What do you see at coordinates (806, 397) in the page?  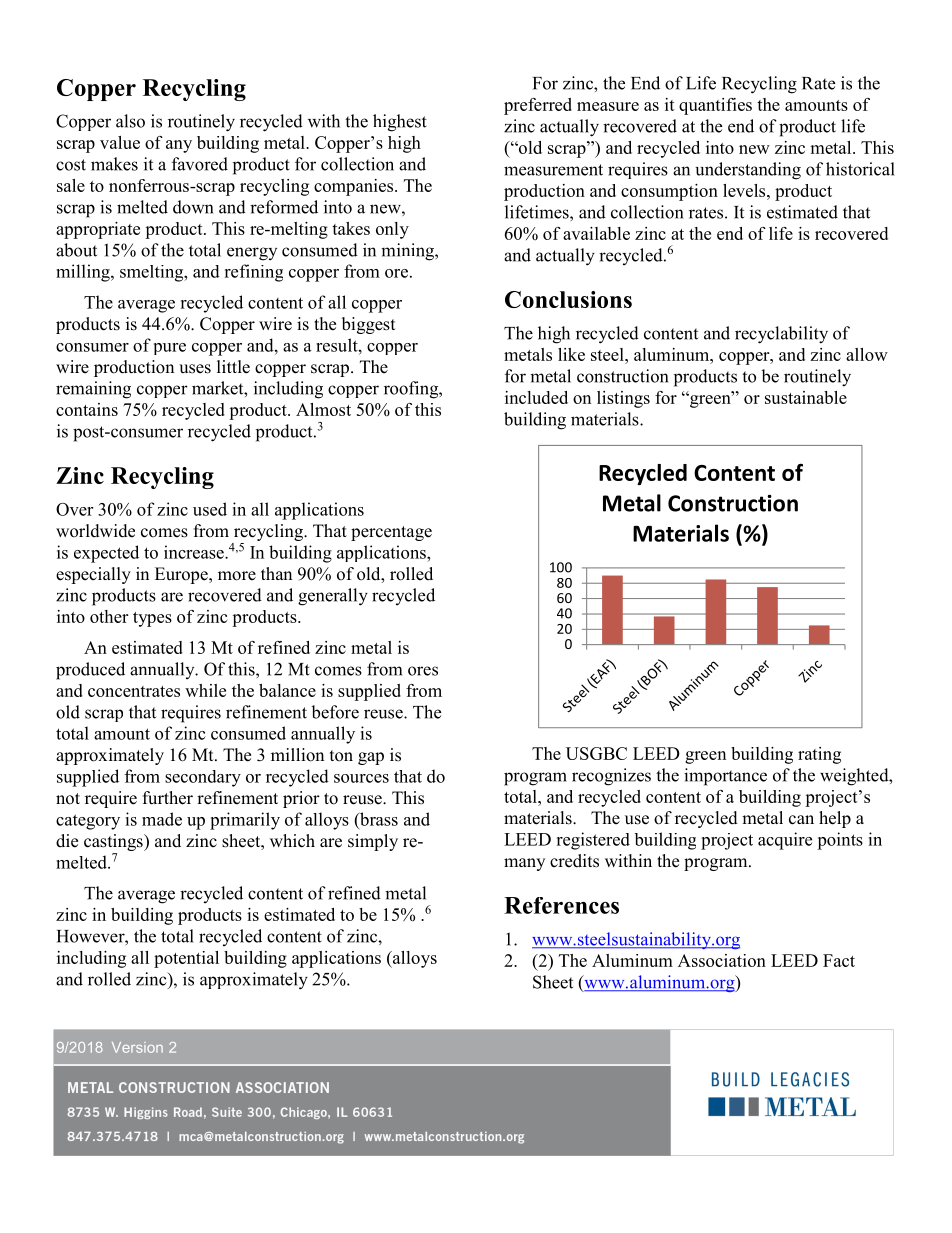 I see `sustainable` at bounding box center [806, 397].
